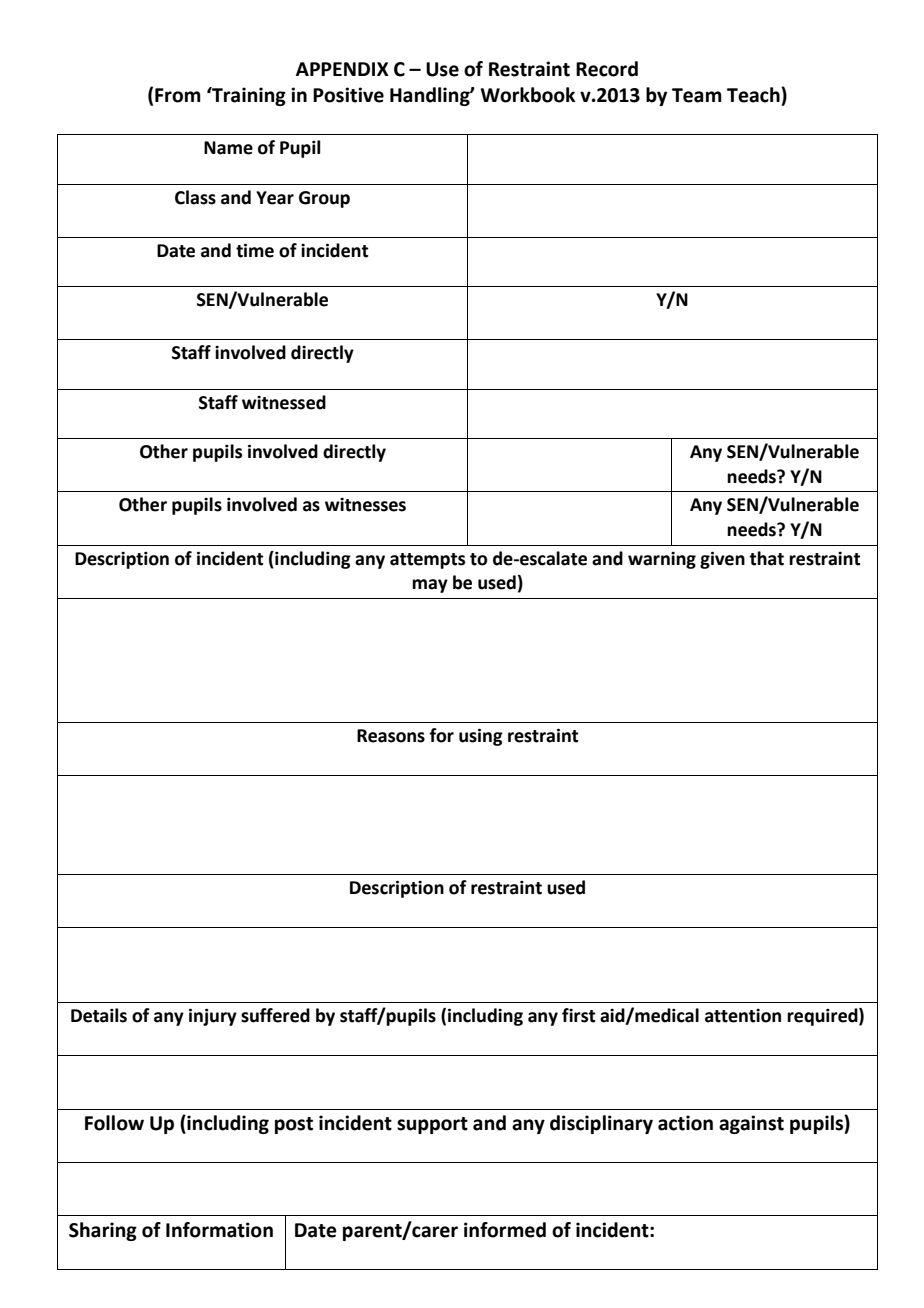 The height and width of the page is (1308, 924). I want to click on Information, so click(219, 1230).
